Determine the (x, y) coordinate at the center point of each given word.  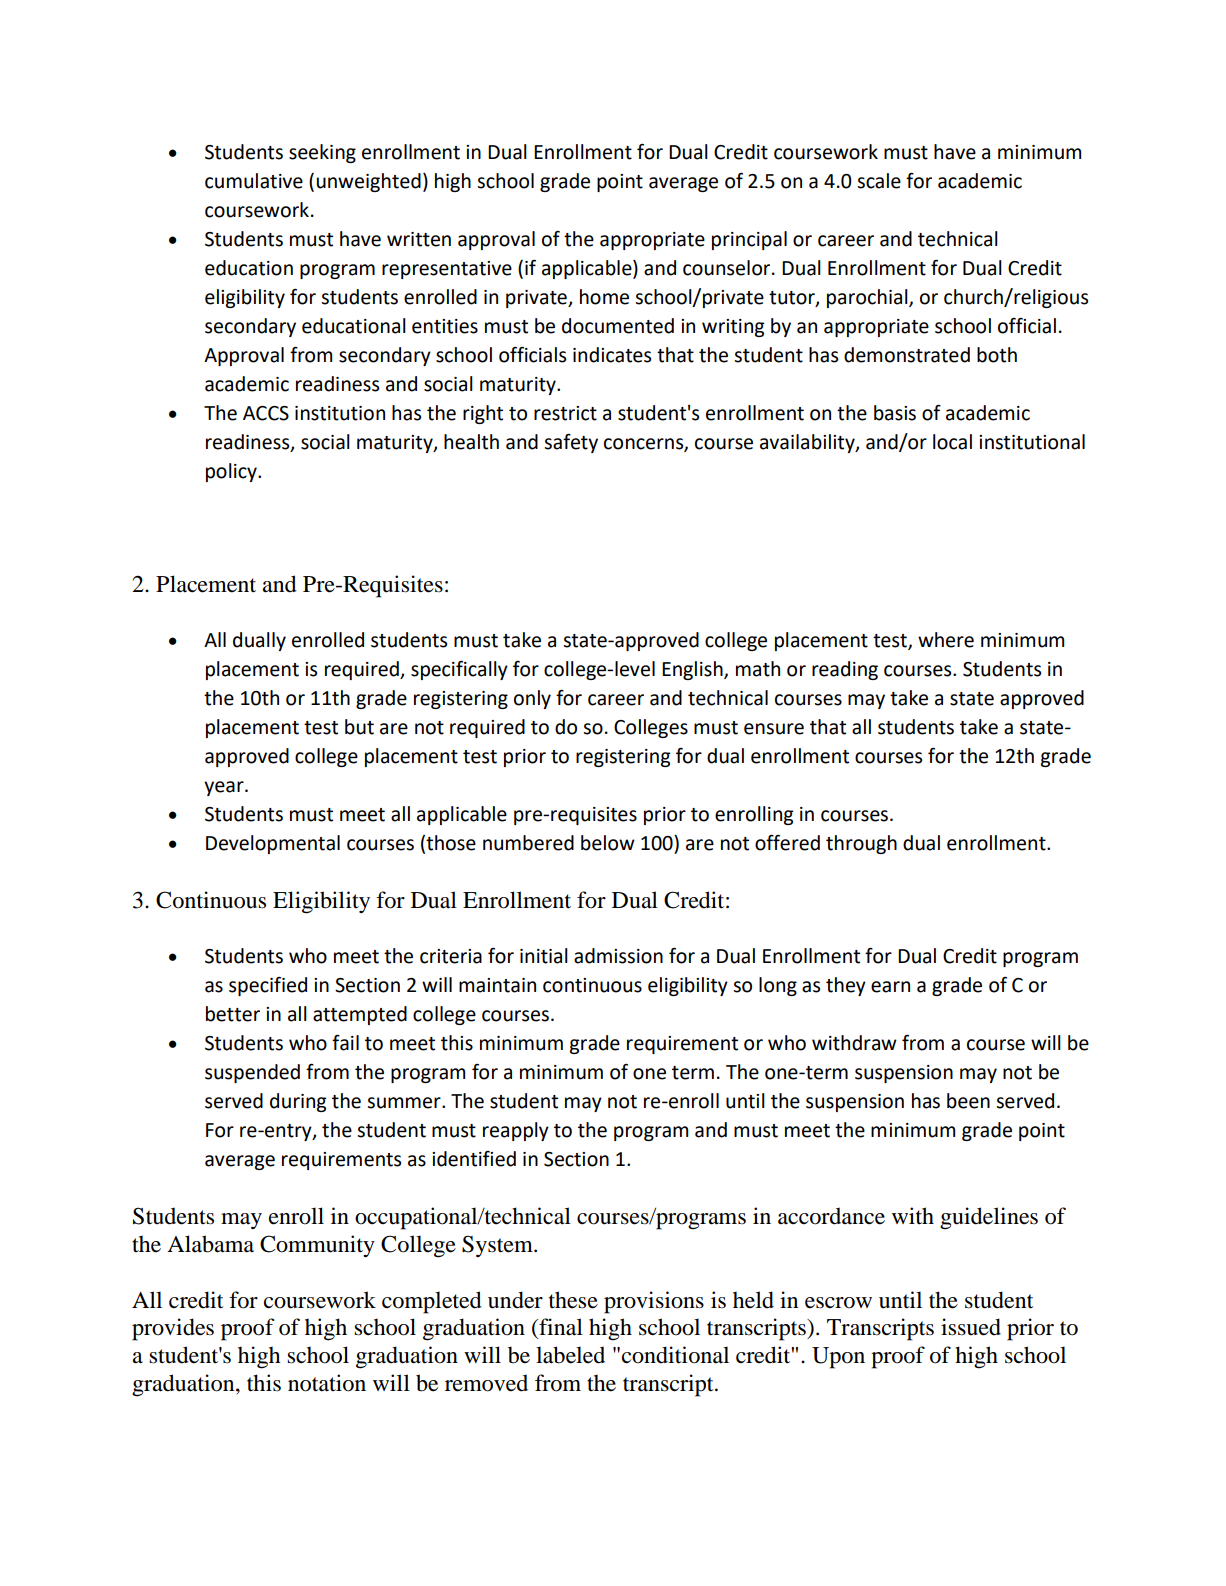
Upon (838, 1358)
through (861, 844)
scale (879, 181)
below (608, 843)
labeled (570, 1355)
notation (327, 1383)
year (225, 788)
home (604, 297)
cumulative (254, 181)
